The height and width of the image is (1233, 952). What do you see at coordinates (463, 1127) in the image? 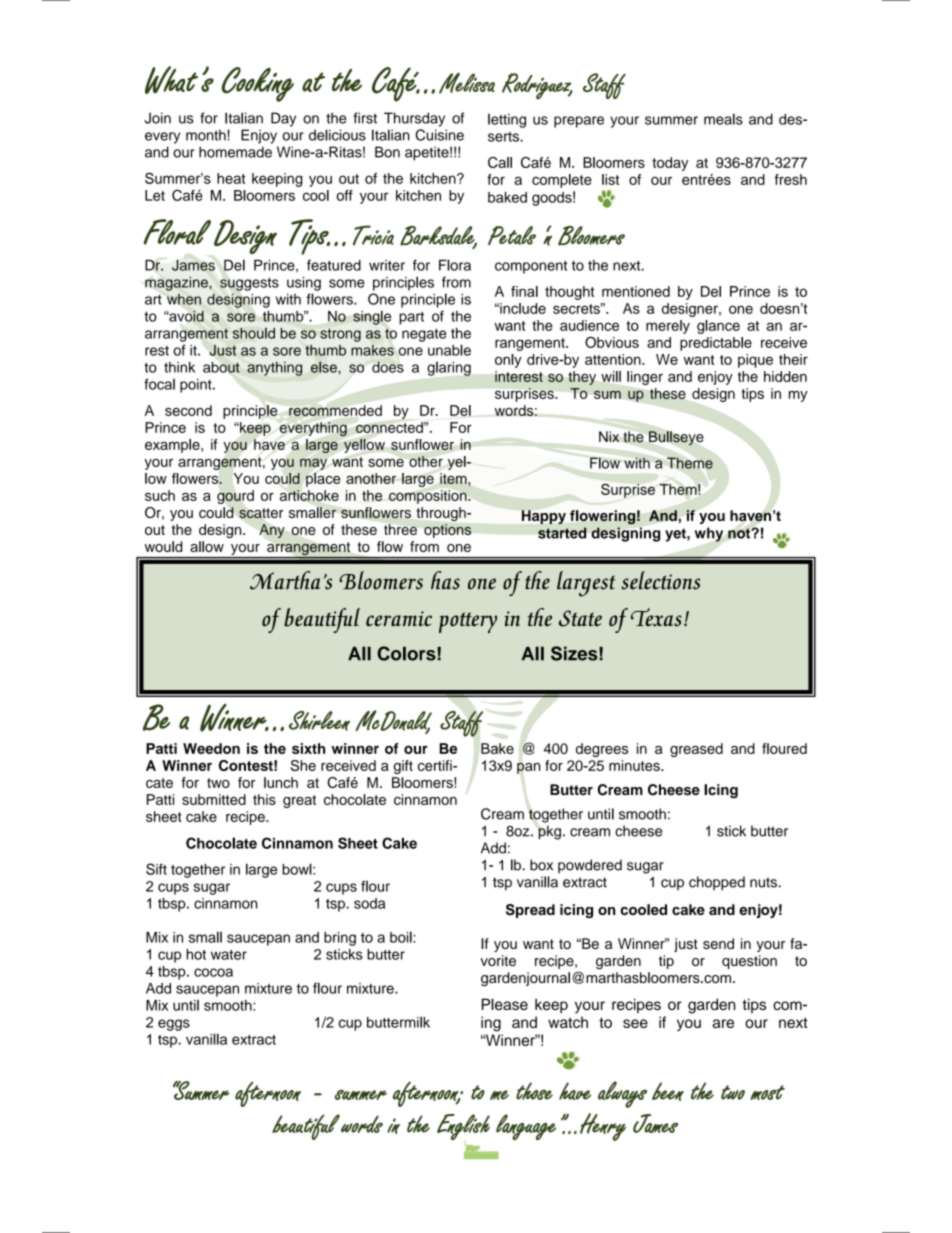
I see `English` at bounding box center [463, 1127].
